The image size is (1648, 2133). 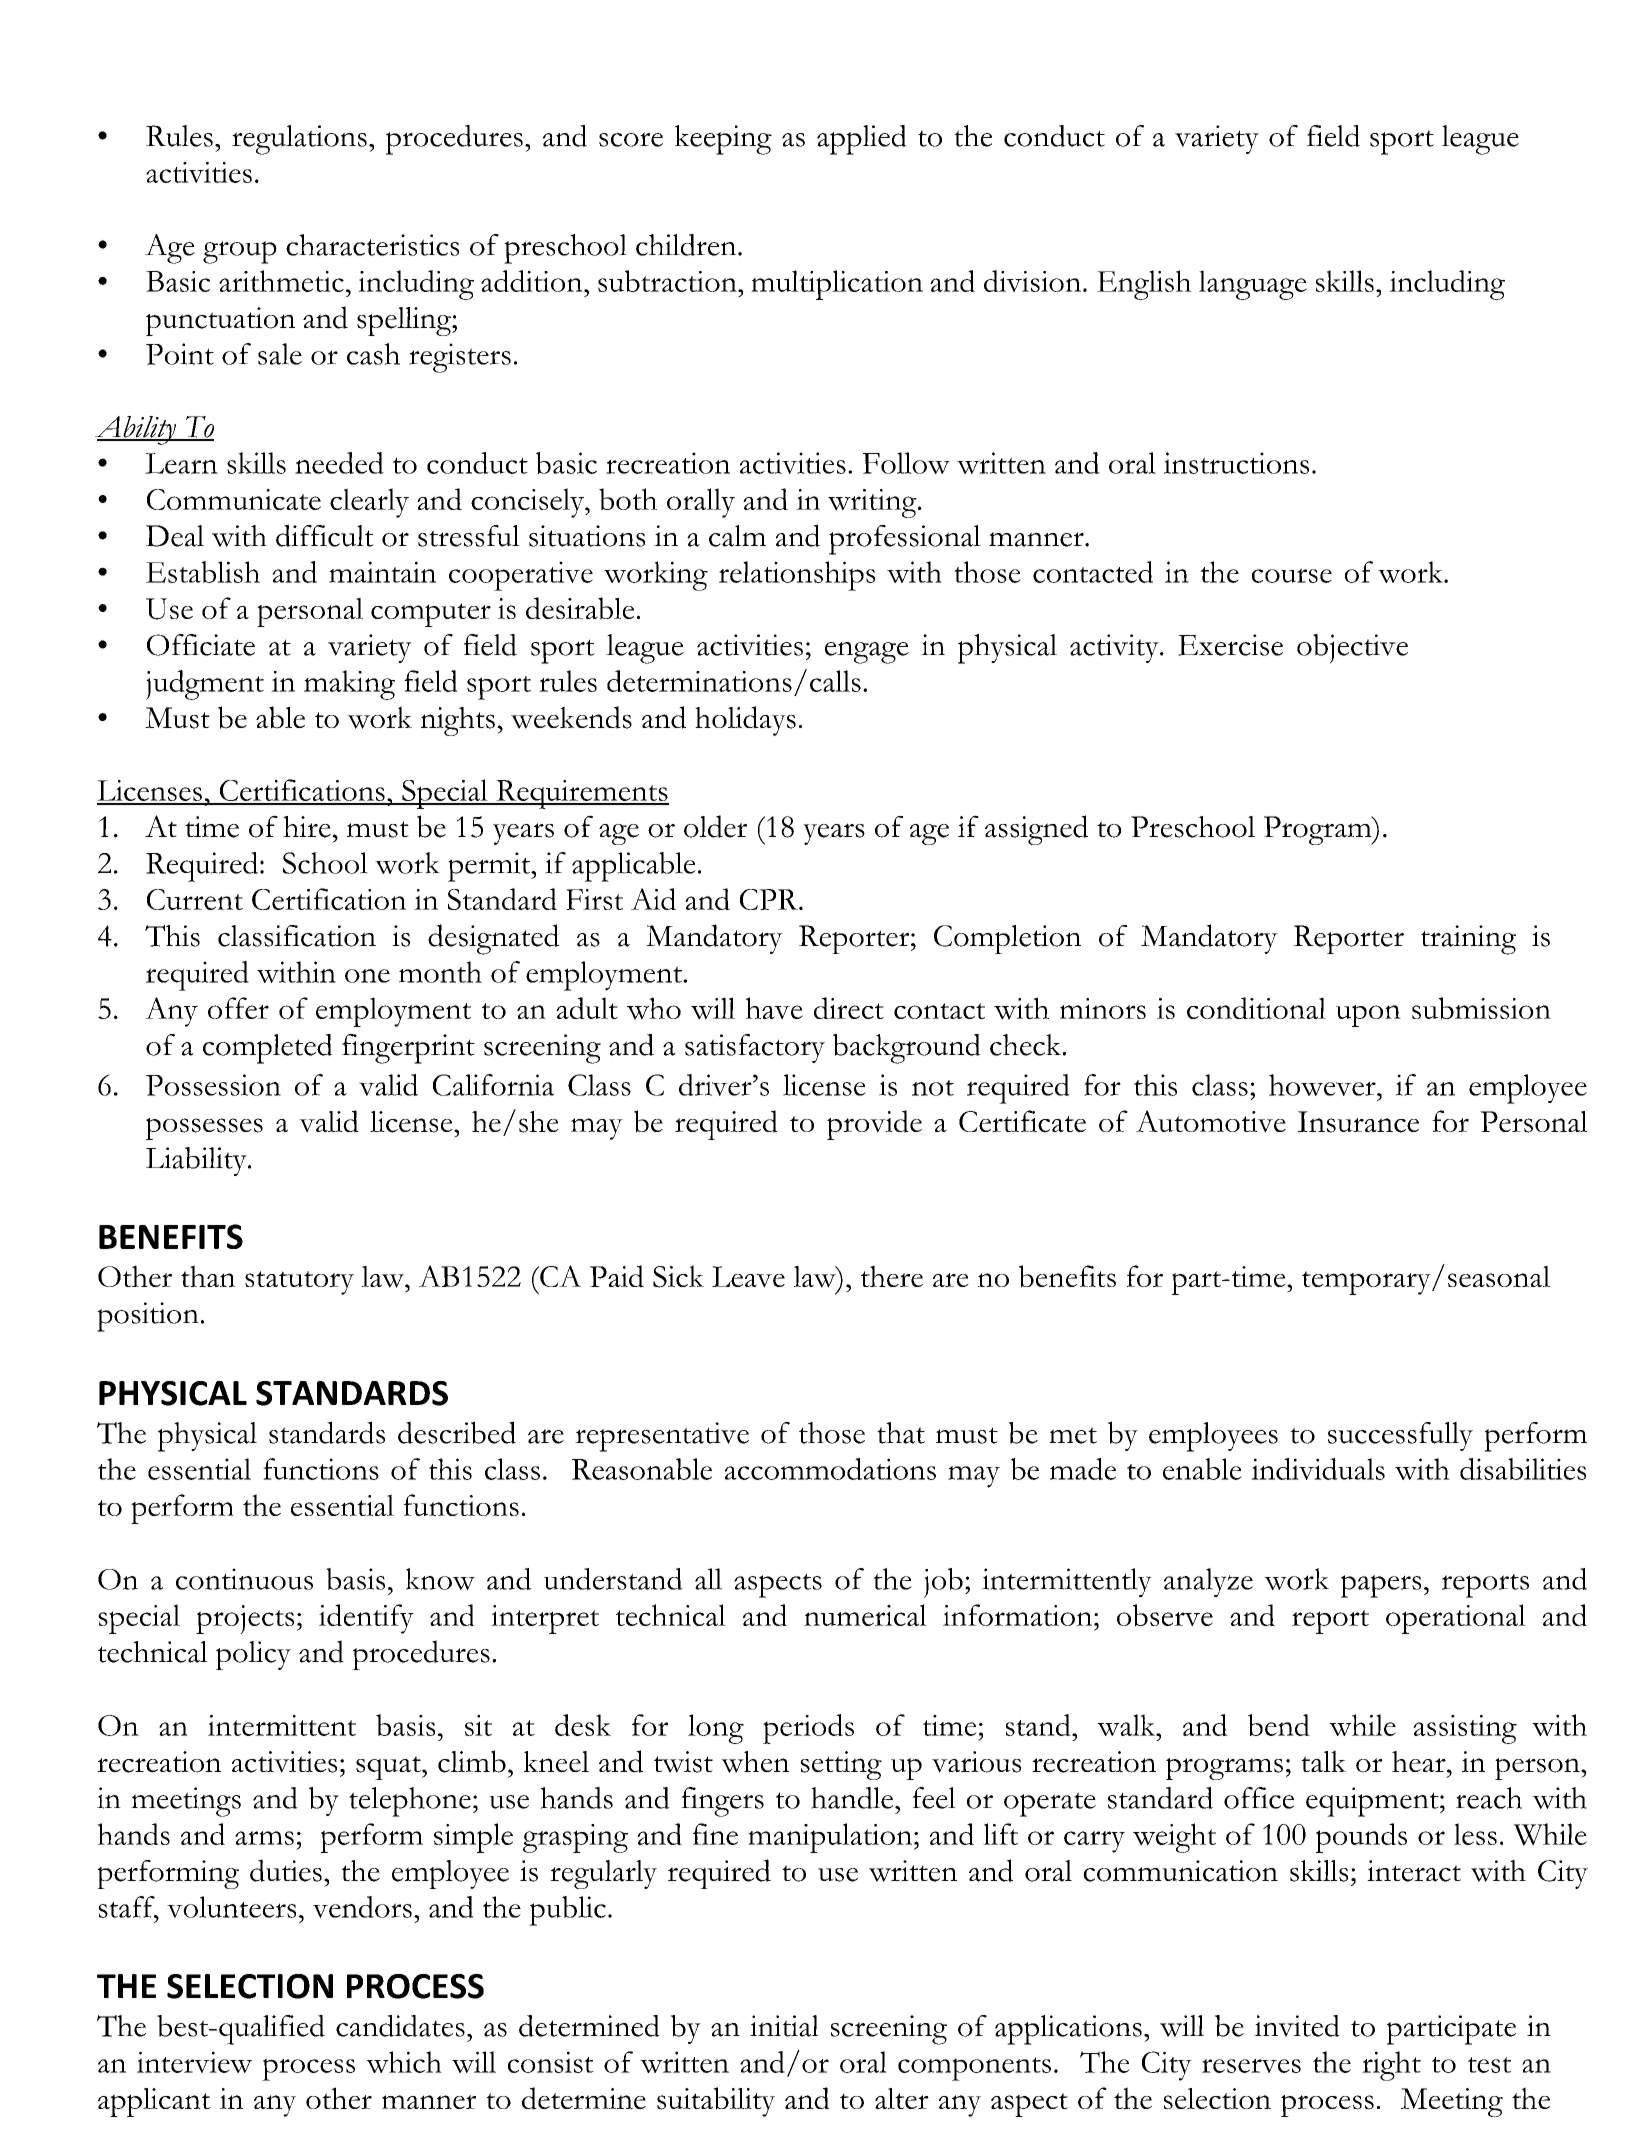 I want to click on provide, so click(x=874, y=1125).
